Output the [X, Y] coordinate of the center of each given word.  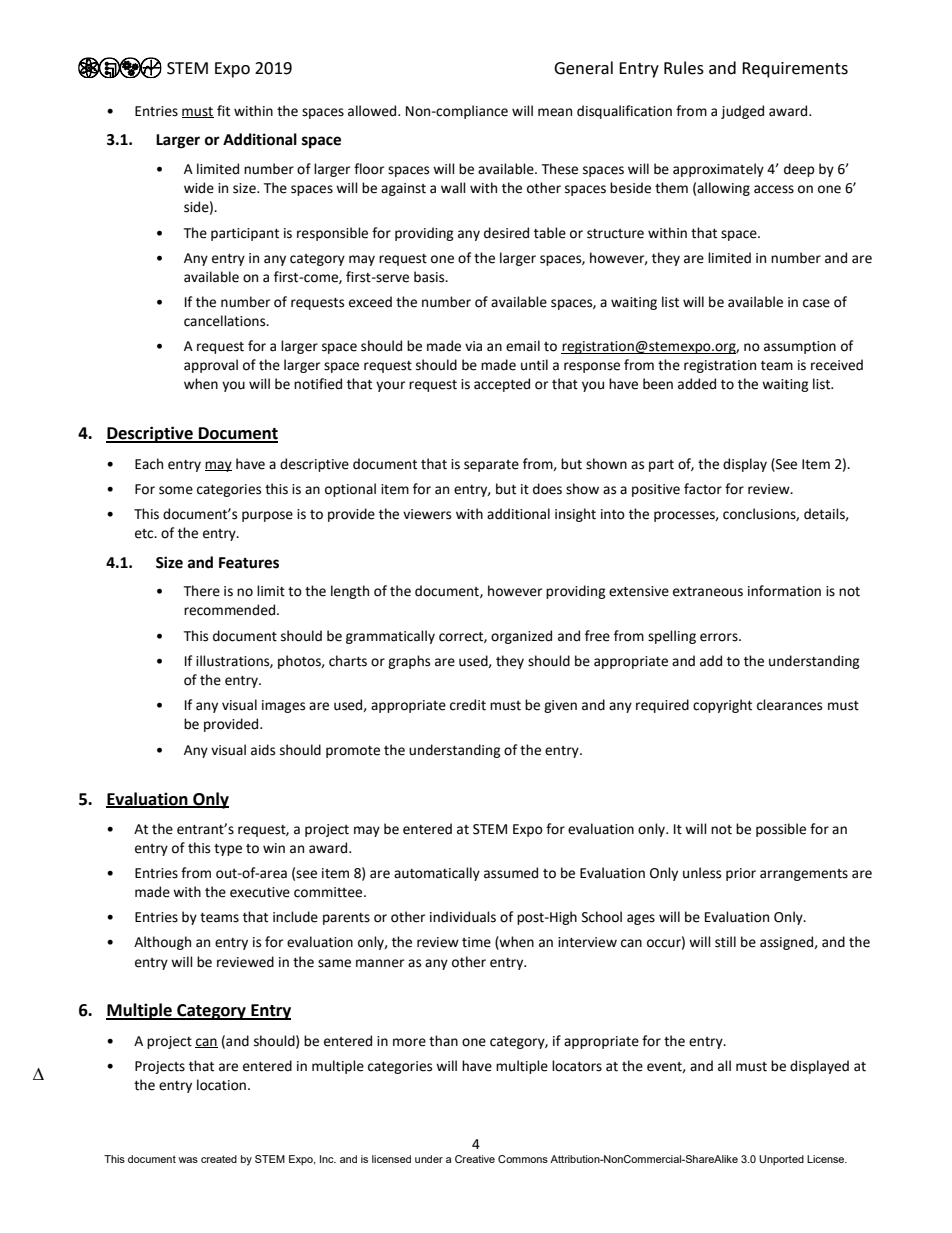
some [176, 490]
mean [555, 112]
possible [781, 830]
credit [468, 705]
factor [703, 489]
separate [491, 466]
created [219, 1159]
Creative [475, 1159]
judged [742, 112]
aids [263, 750]
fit [223, 111]
